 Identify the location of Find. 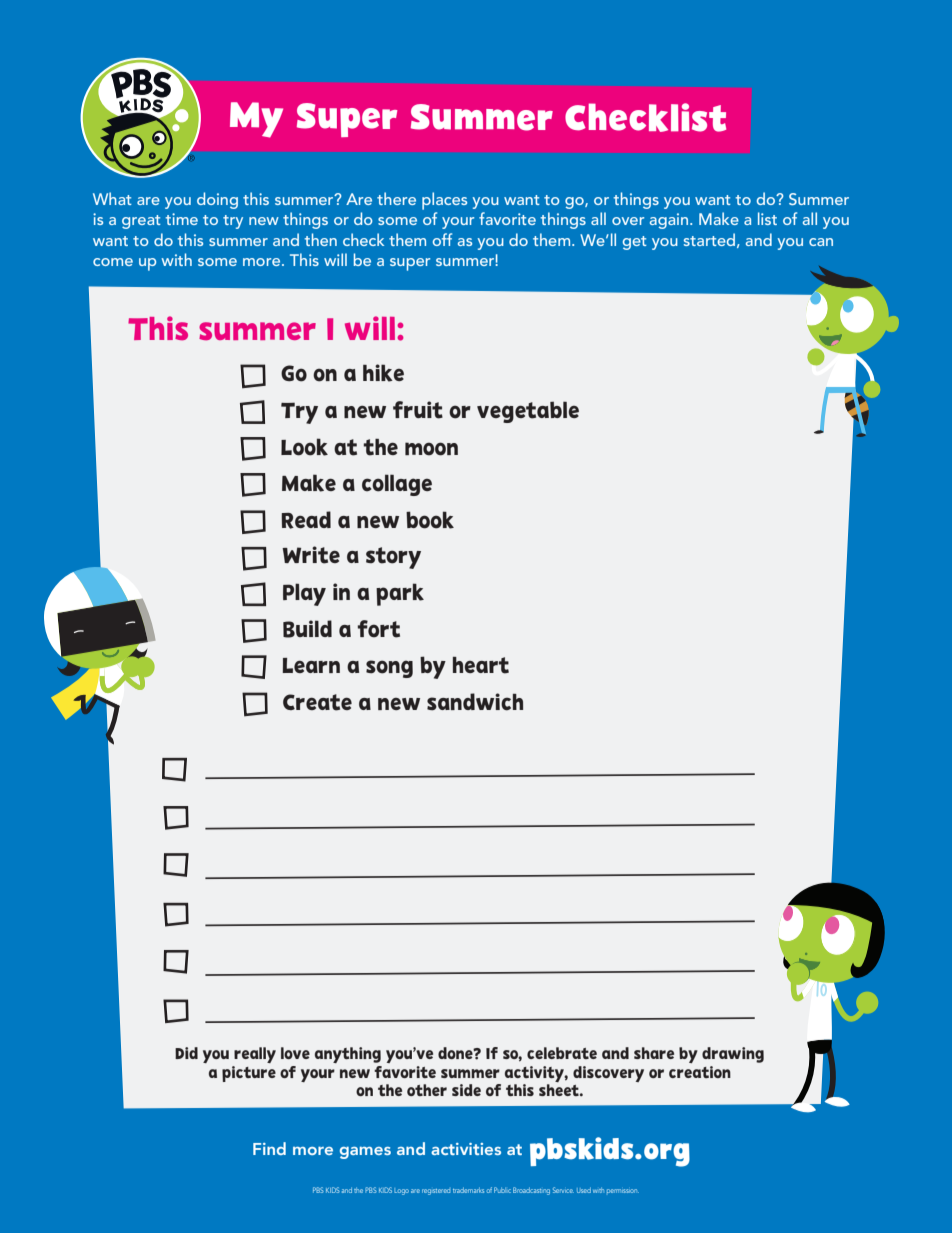
(269, 1148).
